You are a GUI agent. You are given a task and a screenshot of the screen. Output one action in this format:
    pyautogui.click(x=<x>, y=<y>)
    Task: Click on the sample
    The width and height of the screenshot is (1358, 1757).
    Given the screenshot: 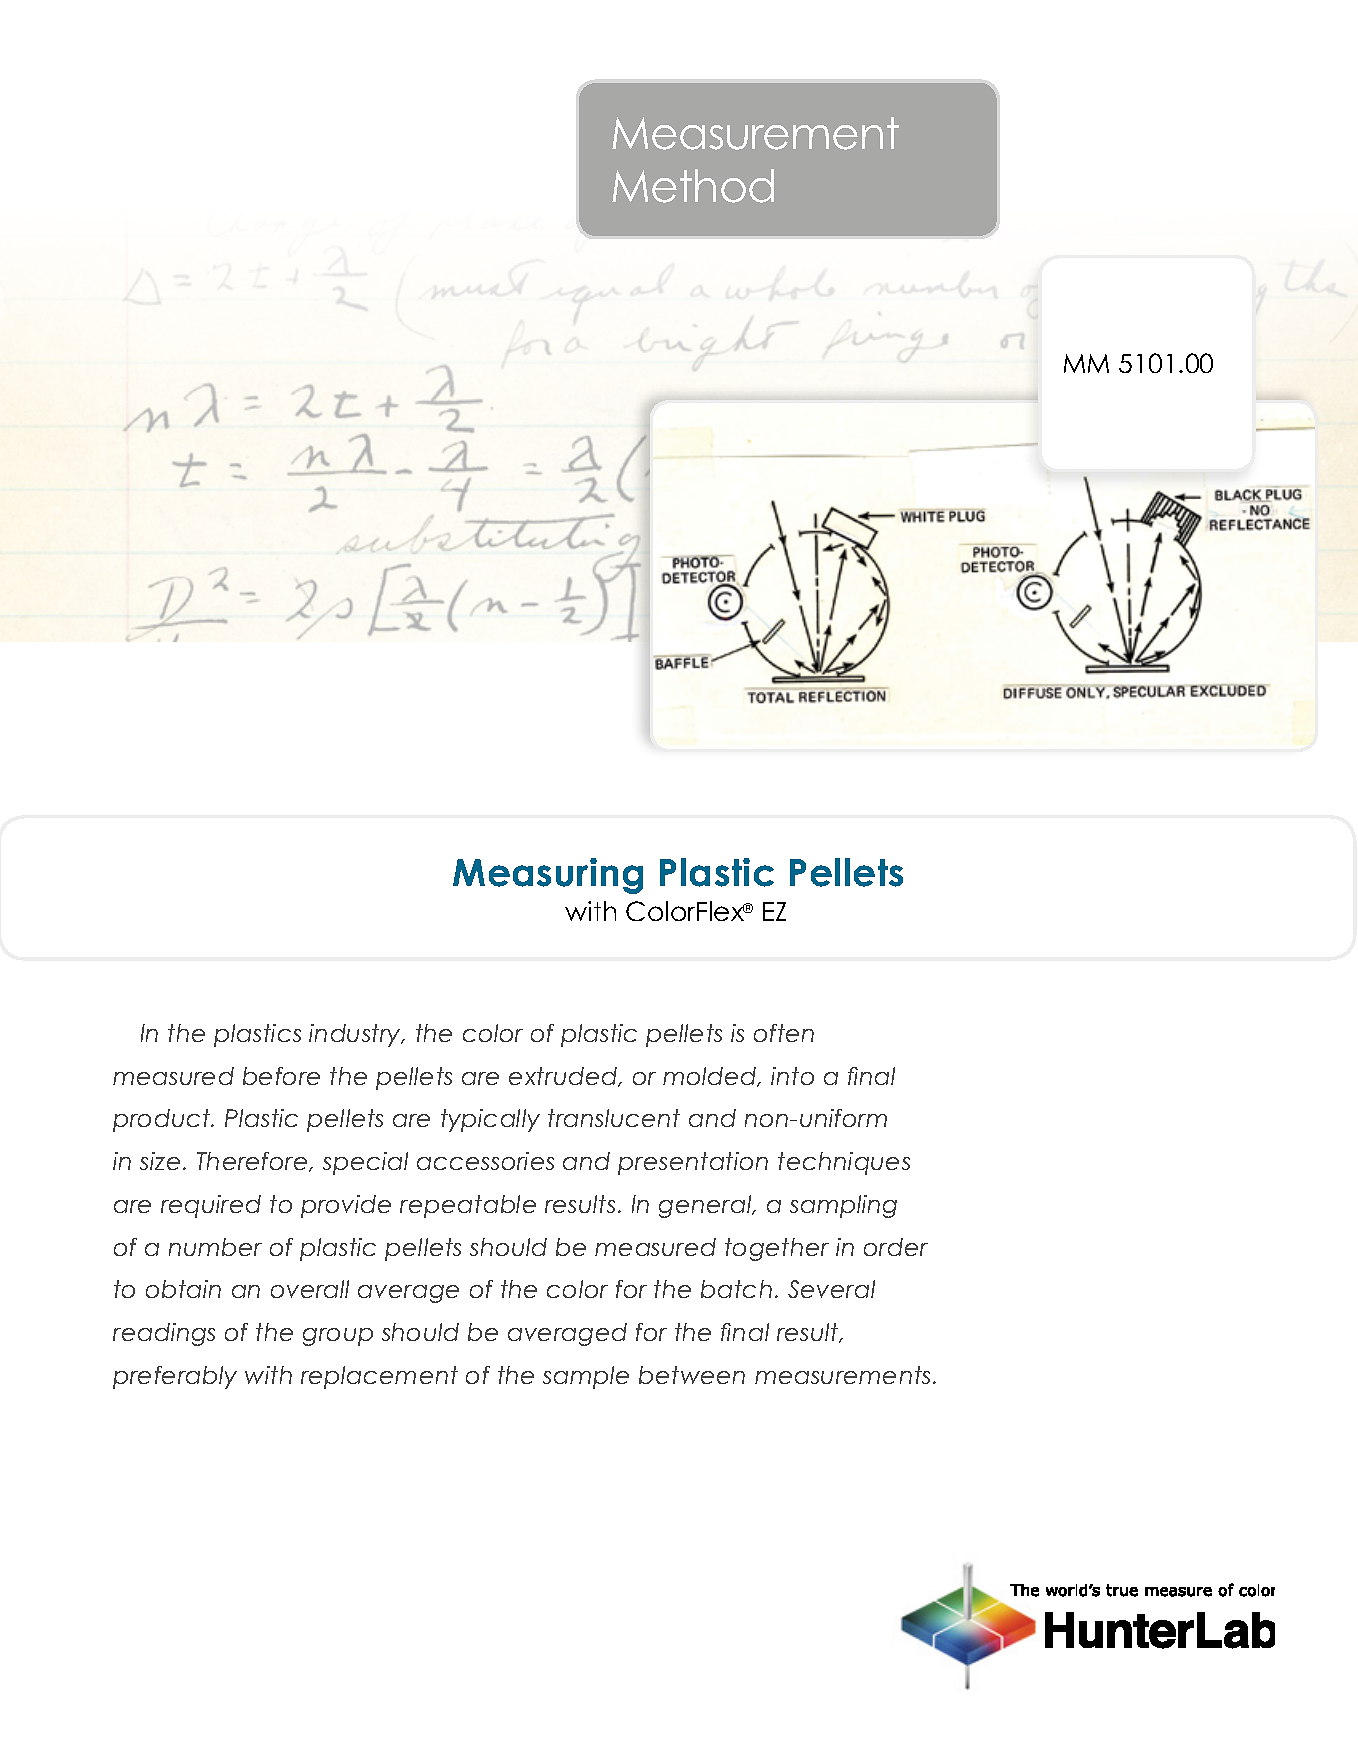 What is the action you would take?
    pyautogui.click(x=586, y=1377)
